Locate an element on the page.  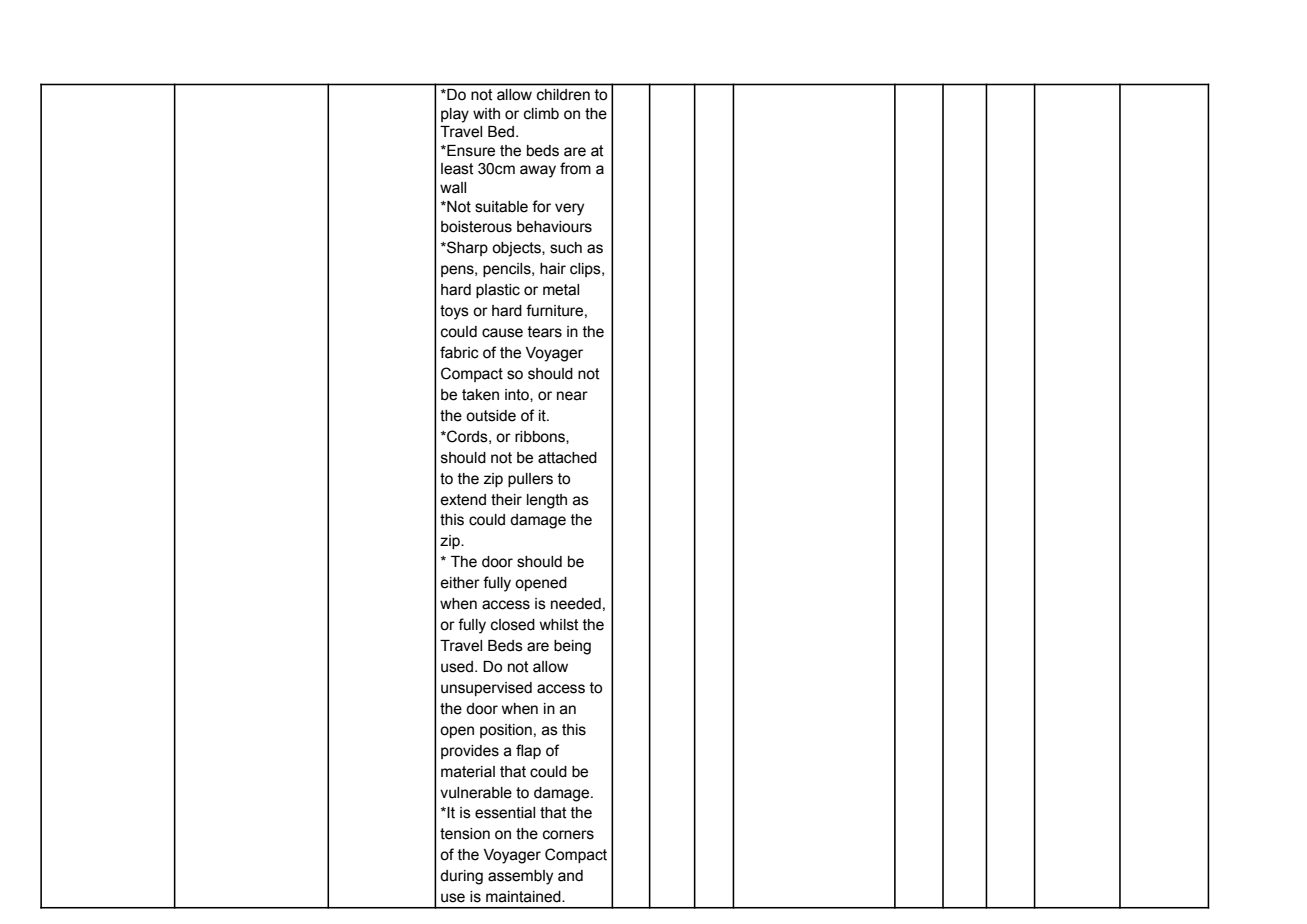
climb is located at coordinates (541, 114).
